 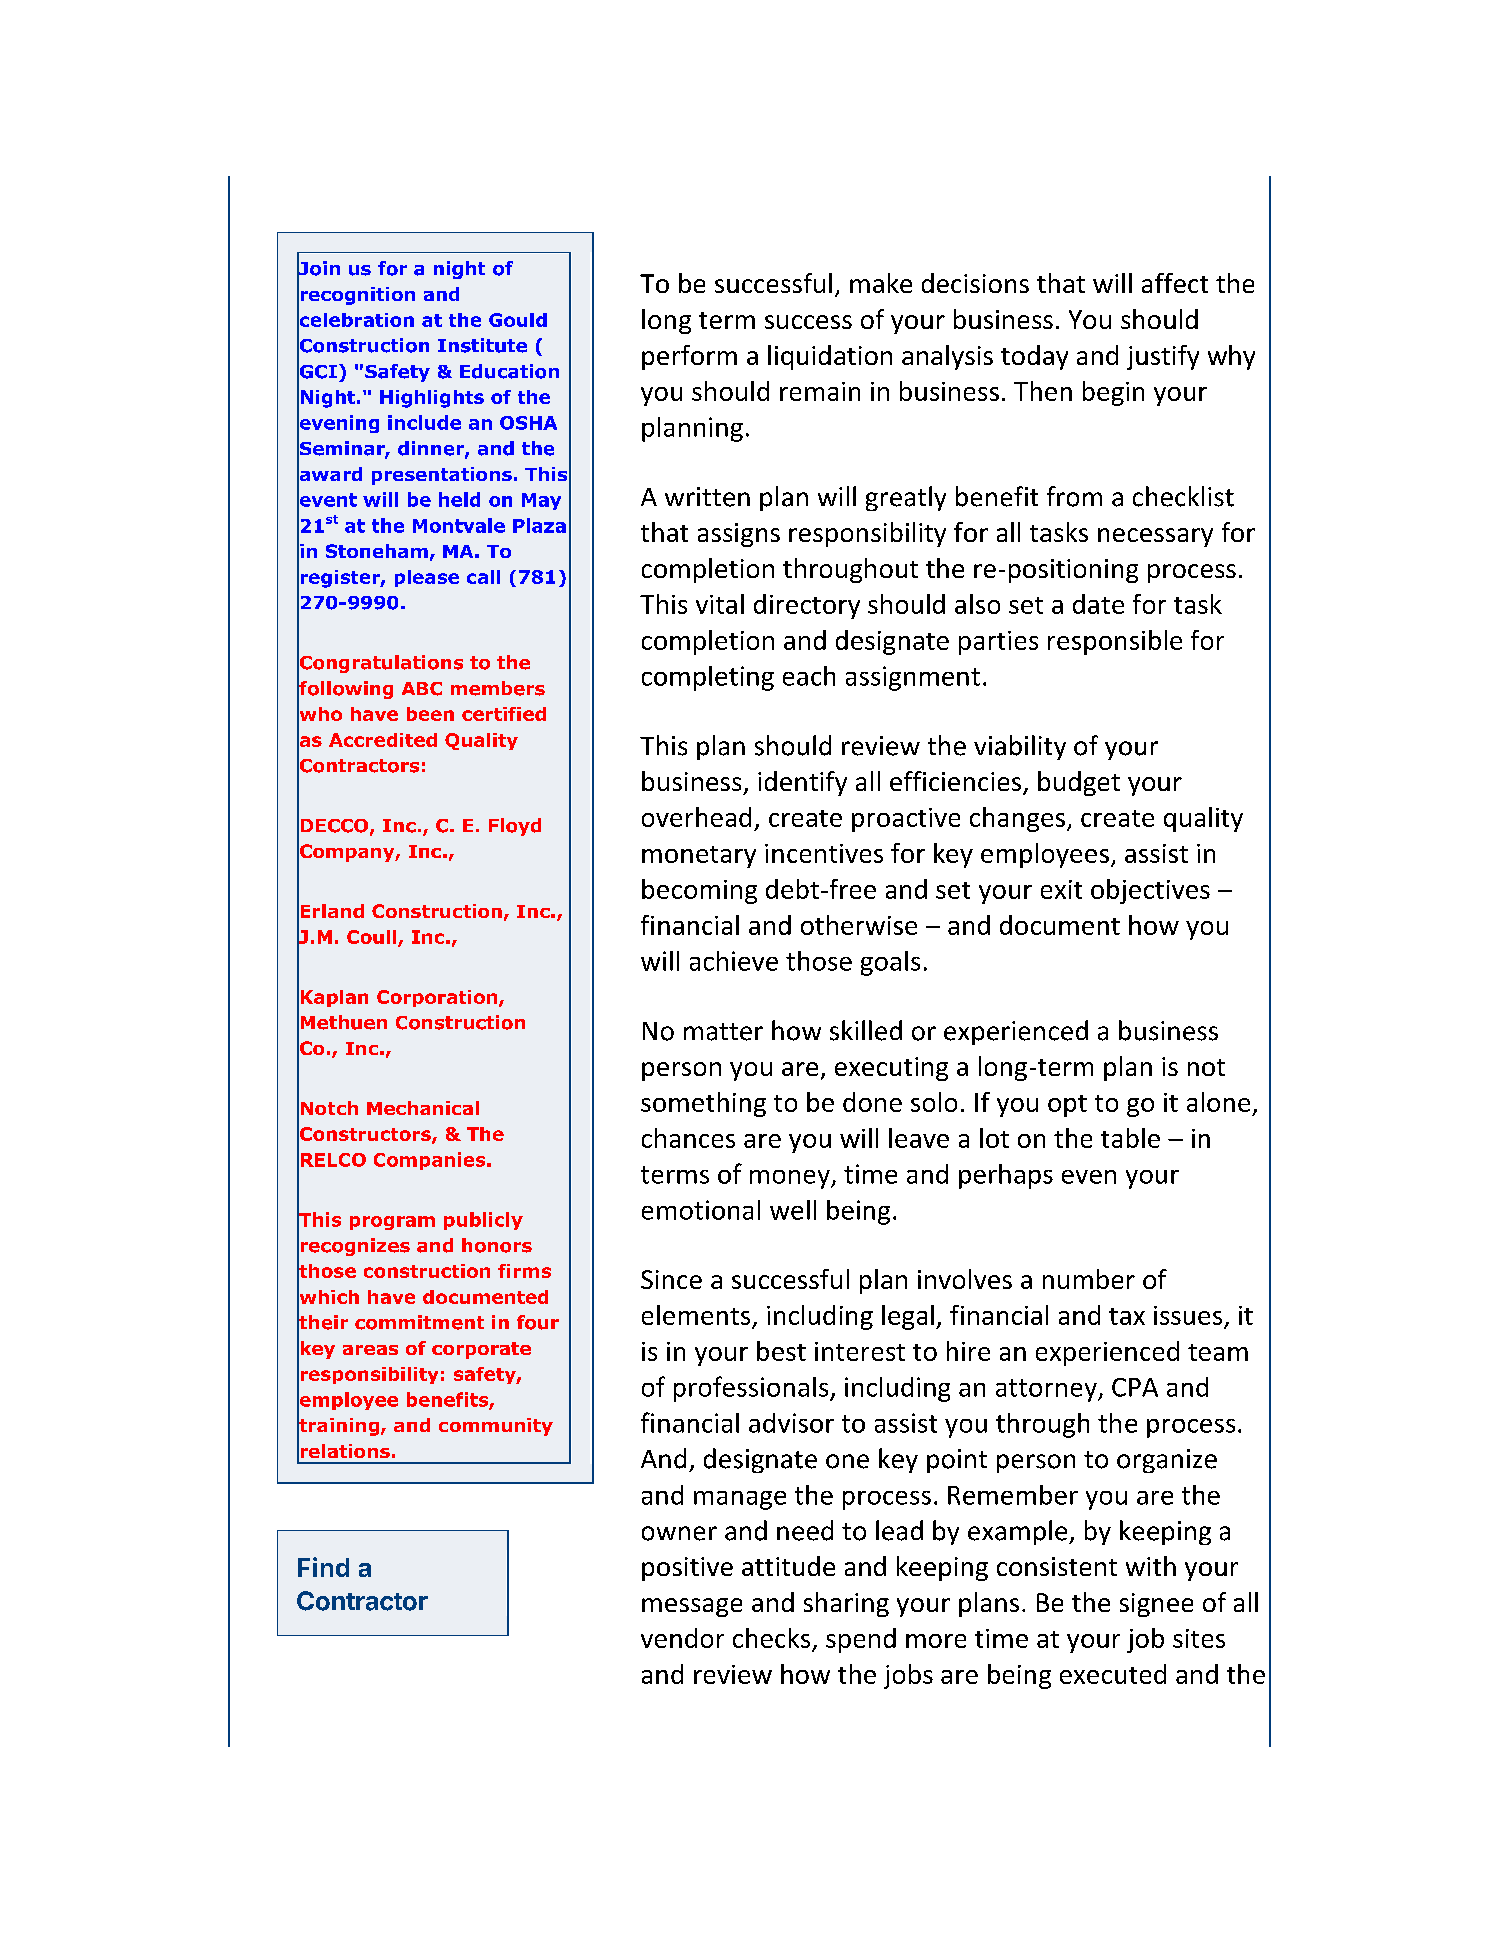 What do you see at coordinates (323, 1567) in the screenshot?
I see `Find` at bounding box center [323, 1567].
